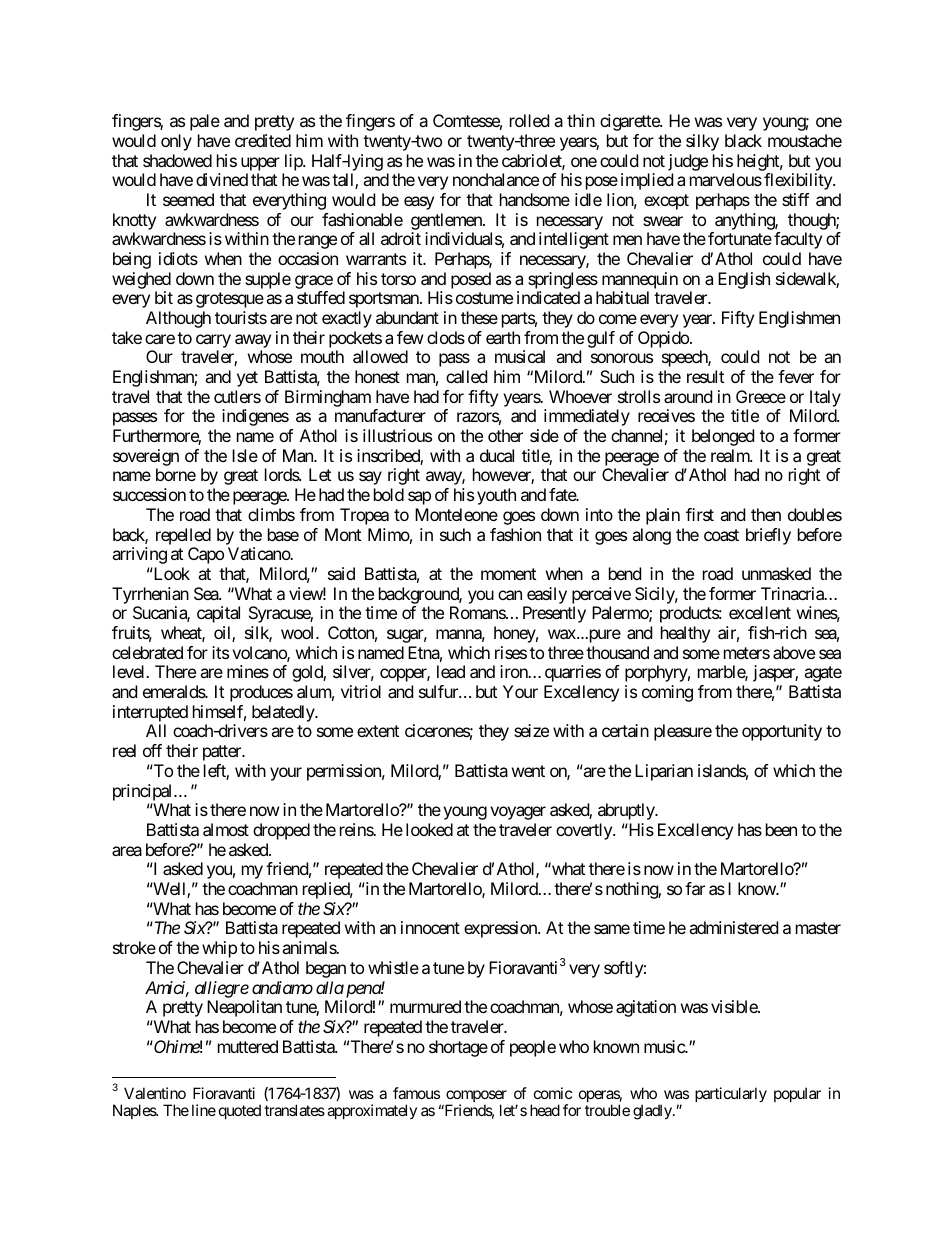 Image resolution: width=952 pixels, height=1233 pixels. Describe the element at coordinates (176, 142) in the document. I see `only` at that location.
